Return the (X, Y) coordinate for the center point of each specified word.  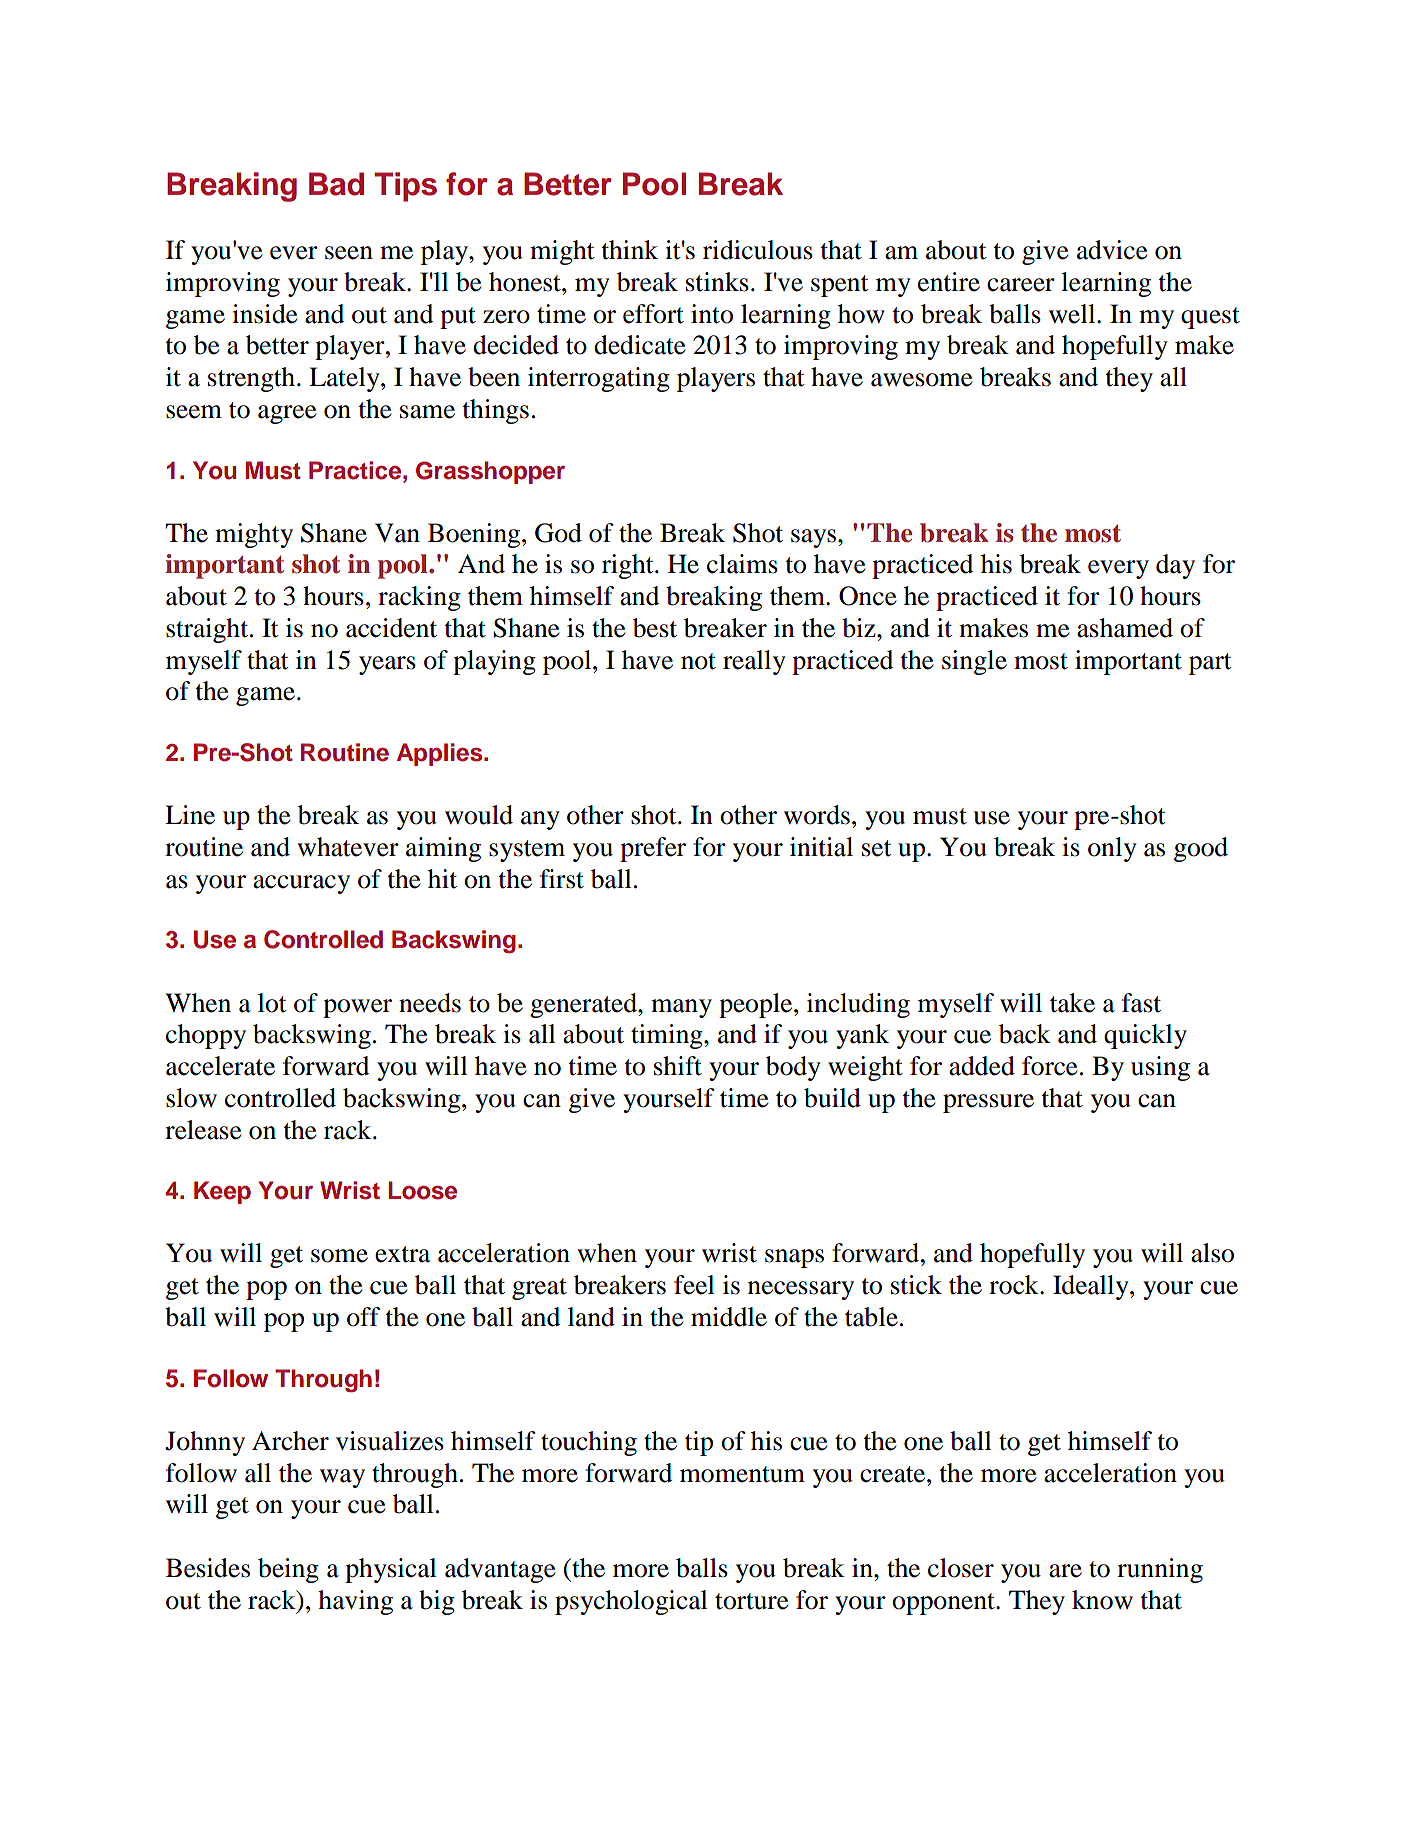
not (698, 661)
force (1049, 1066)
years (387, 665)
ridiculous (758, 250)
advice (1112, 250)
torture (751, 1601)
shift (678, 1066)
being (288, 1570)
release (203, 1130)
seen (349, 253)
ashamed (1125, 628)
